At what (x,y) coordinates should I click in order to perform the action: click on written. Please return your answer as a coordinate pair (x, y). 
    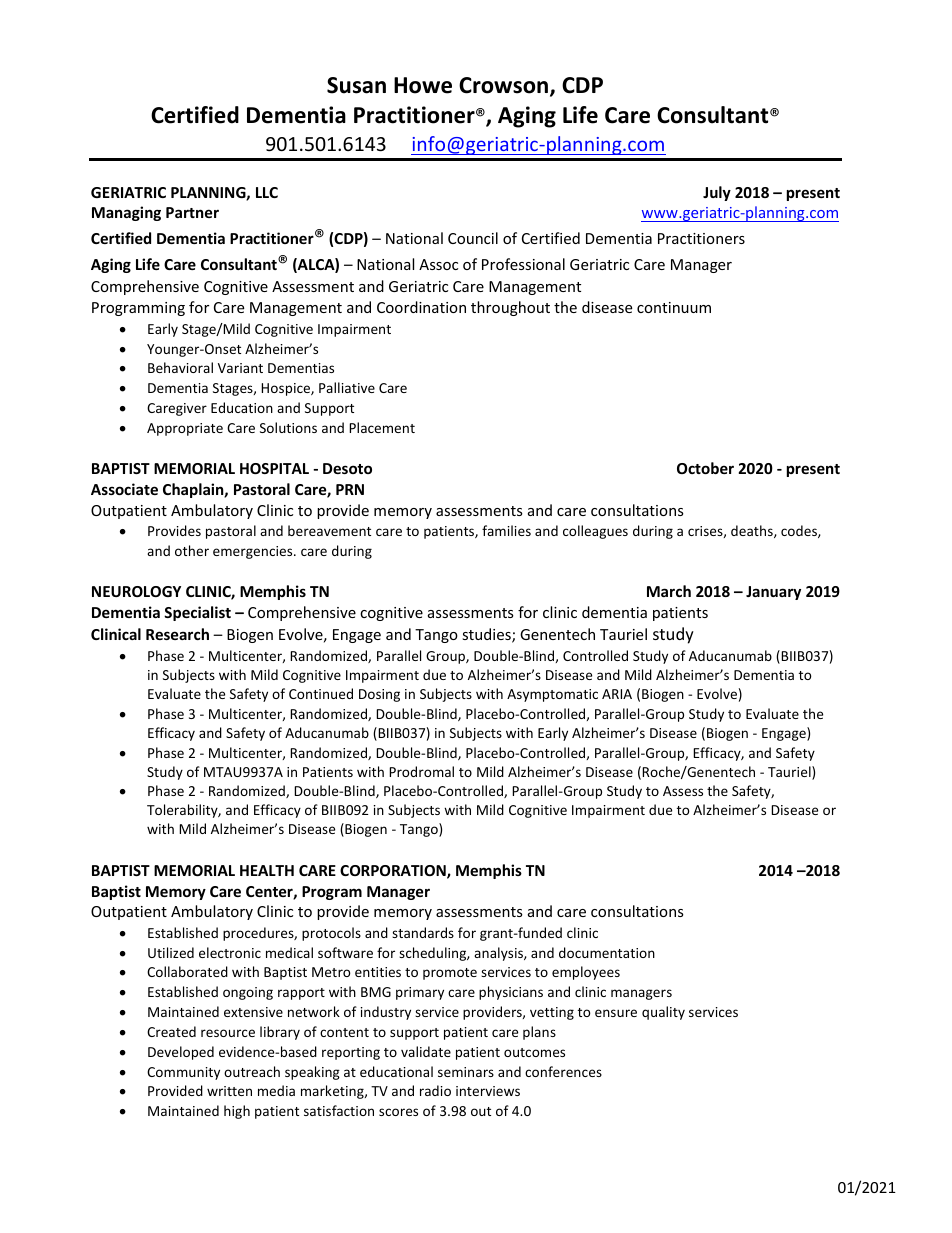
    Looking at the image, I should click on (229, 1091).
